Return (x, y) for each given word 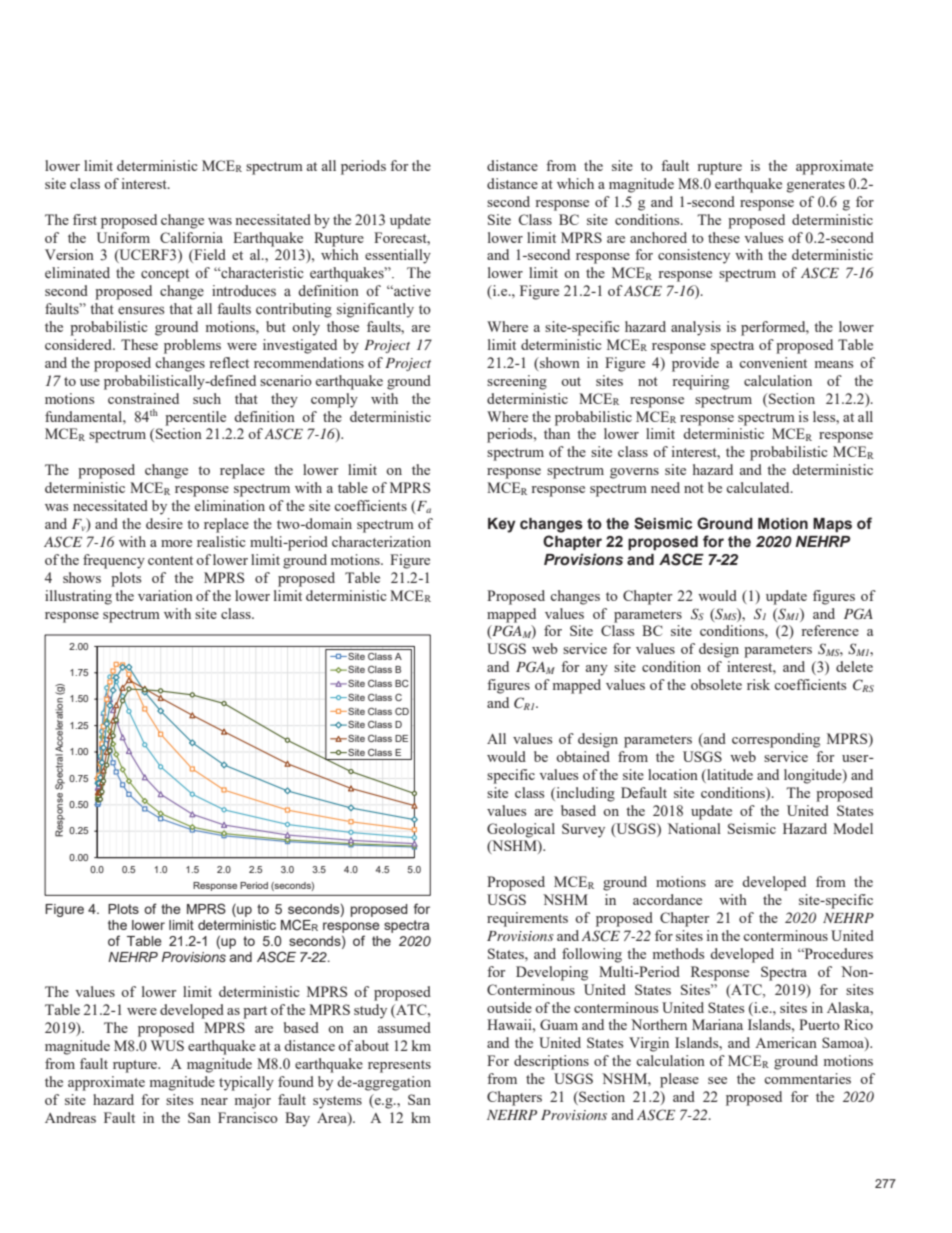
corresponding (776, 740)
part (255, 1012)
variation (165, 595)
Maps (832, 525)
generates (816, 186)
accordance (667, 899)
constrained (143, 398)
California (191, 237)
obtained (583, 756)
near (214, 1101)
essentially (398, 256)
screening (517, 382)
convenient (773, 362)
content (170, 560)
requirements (527, 919)
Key (502, 525)
